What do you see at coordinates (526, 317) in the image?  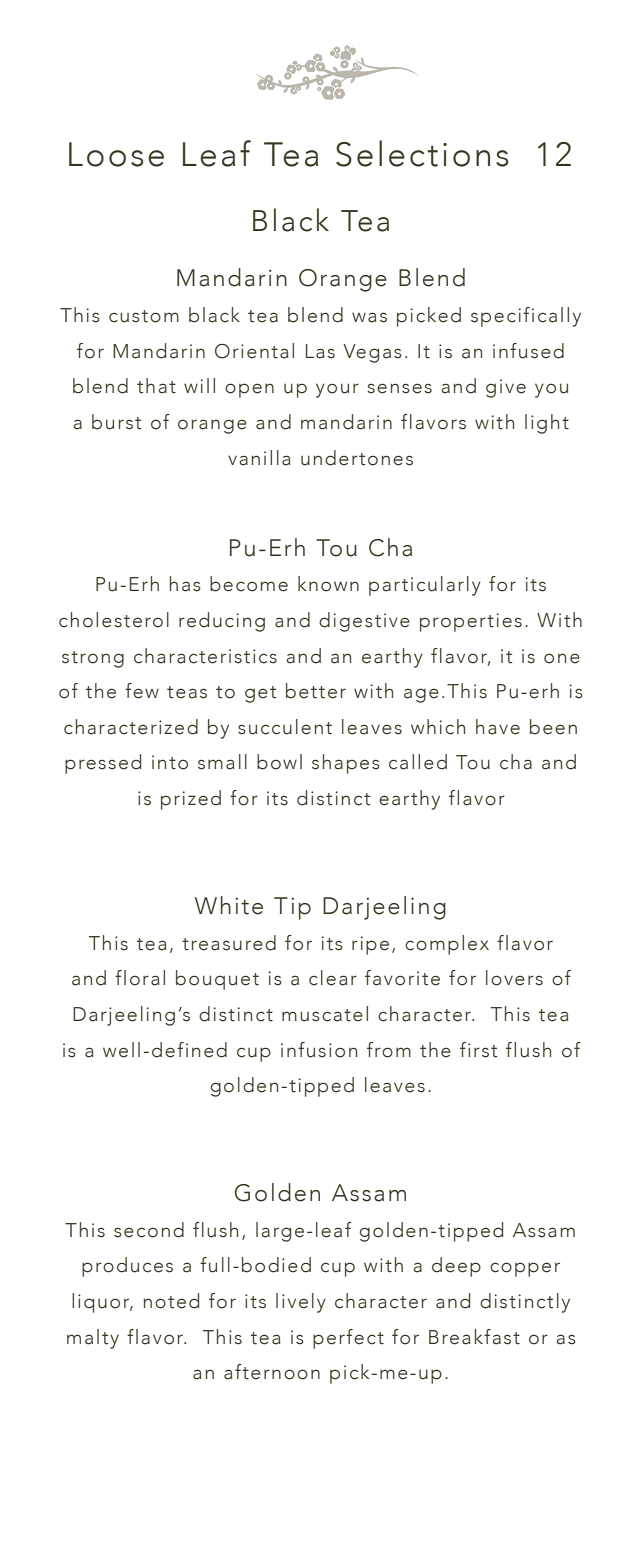 I see `specifically` at bounding box center [526, 317].
